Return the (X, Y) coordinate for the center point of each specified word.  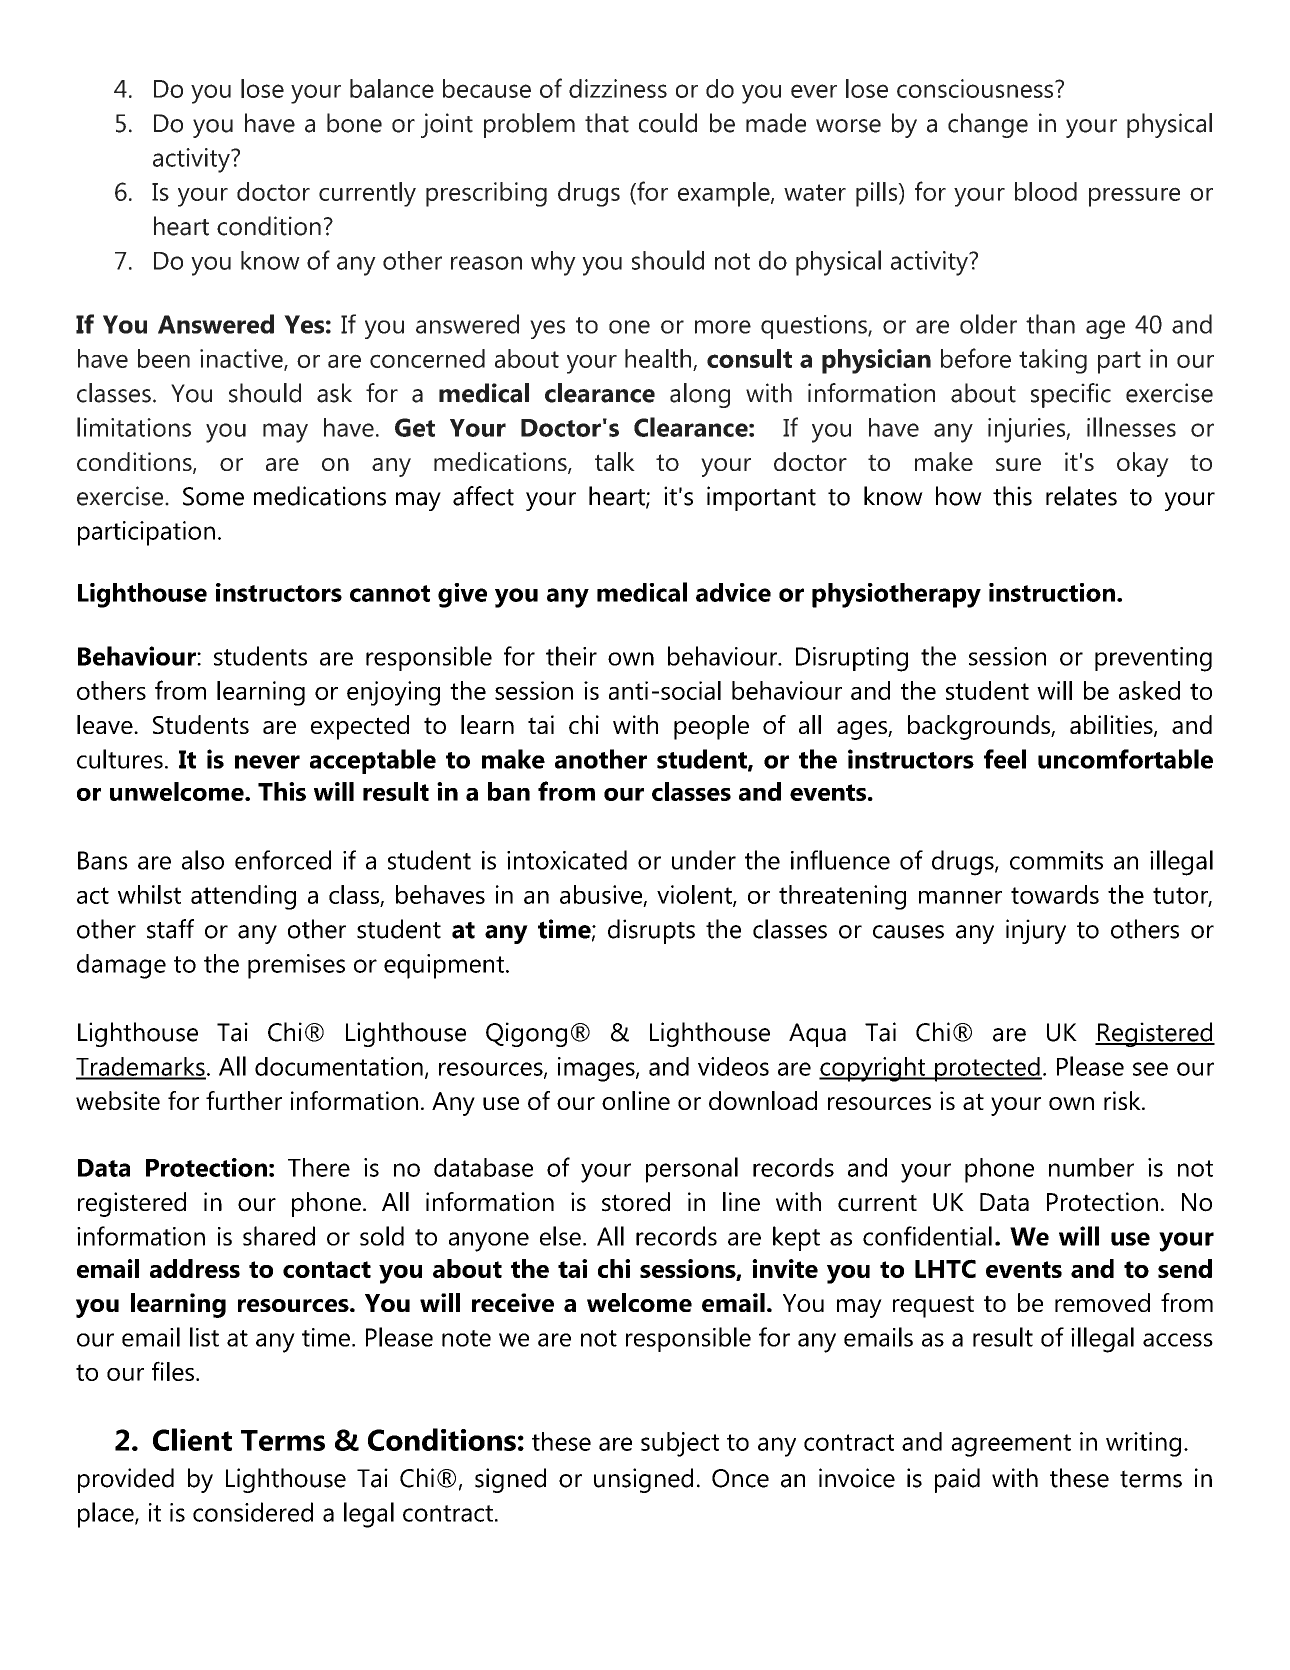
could (668, 123)
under (704, 860)
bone (354, 123)
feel (1005, 759)
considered (253, 1512)
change (988, 125)
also (203, 860)
